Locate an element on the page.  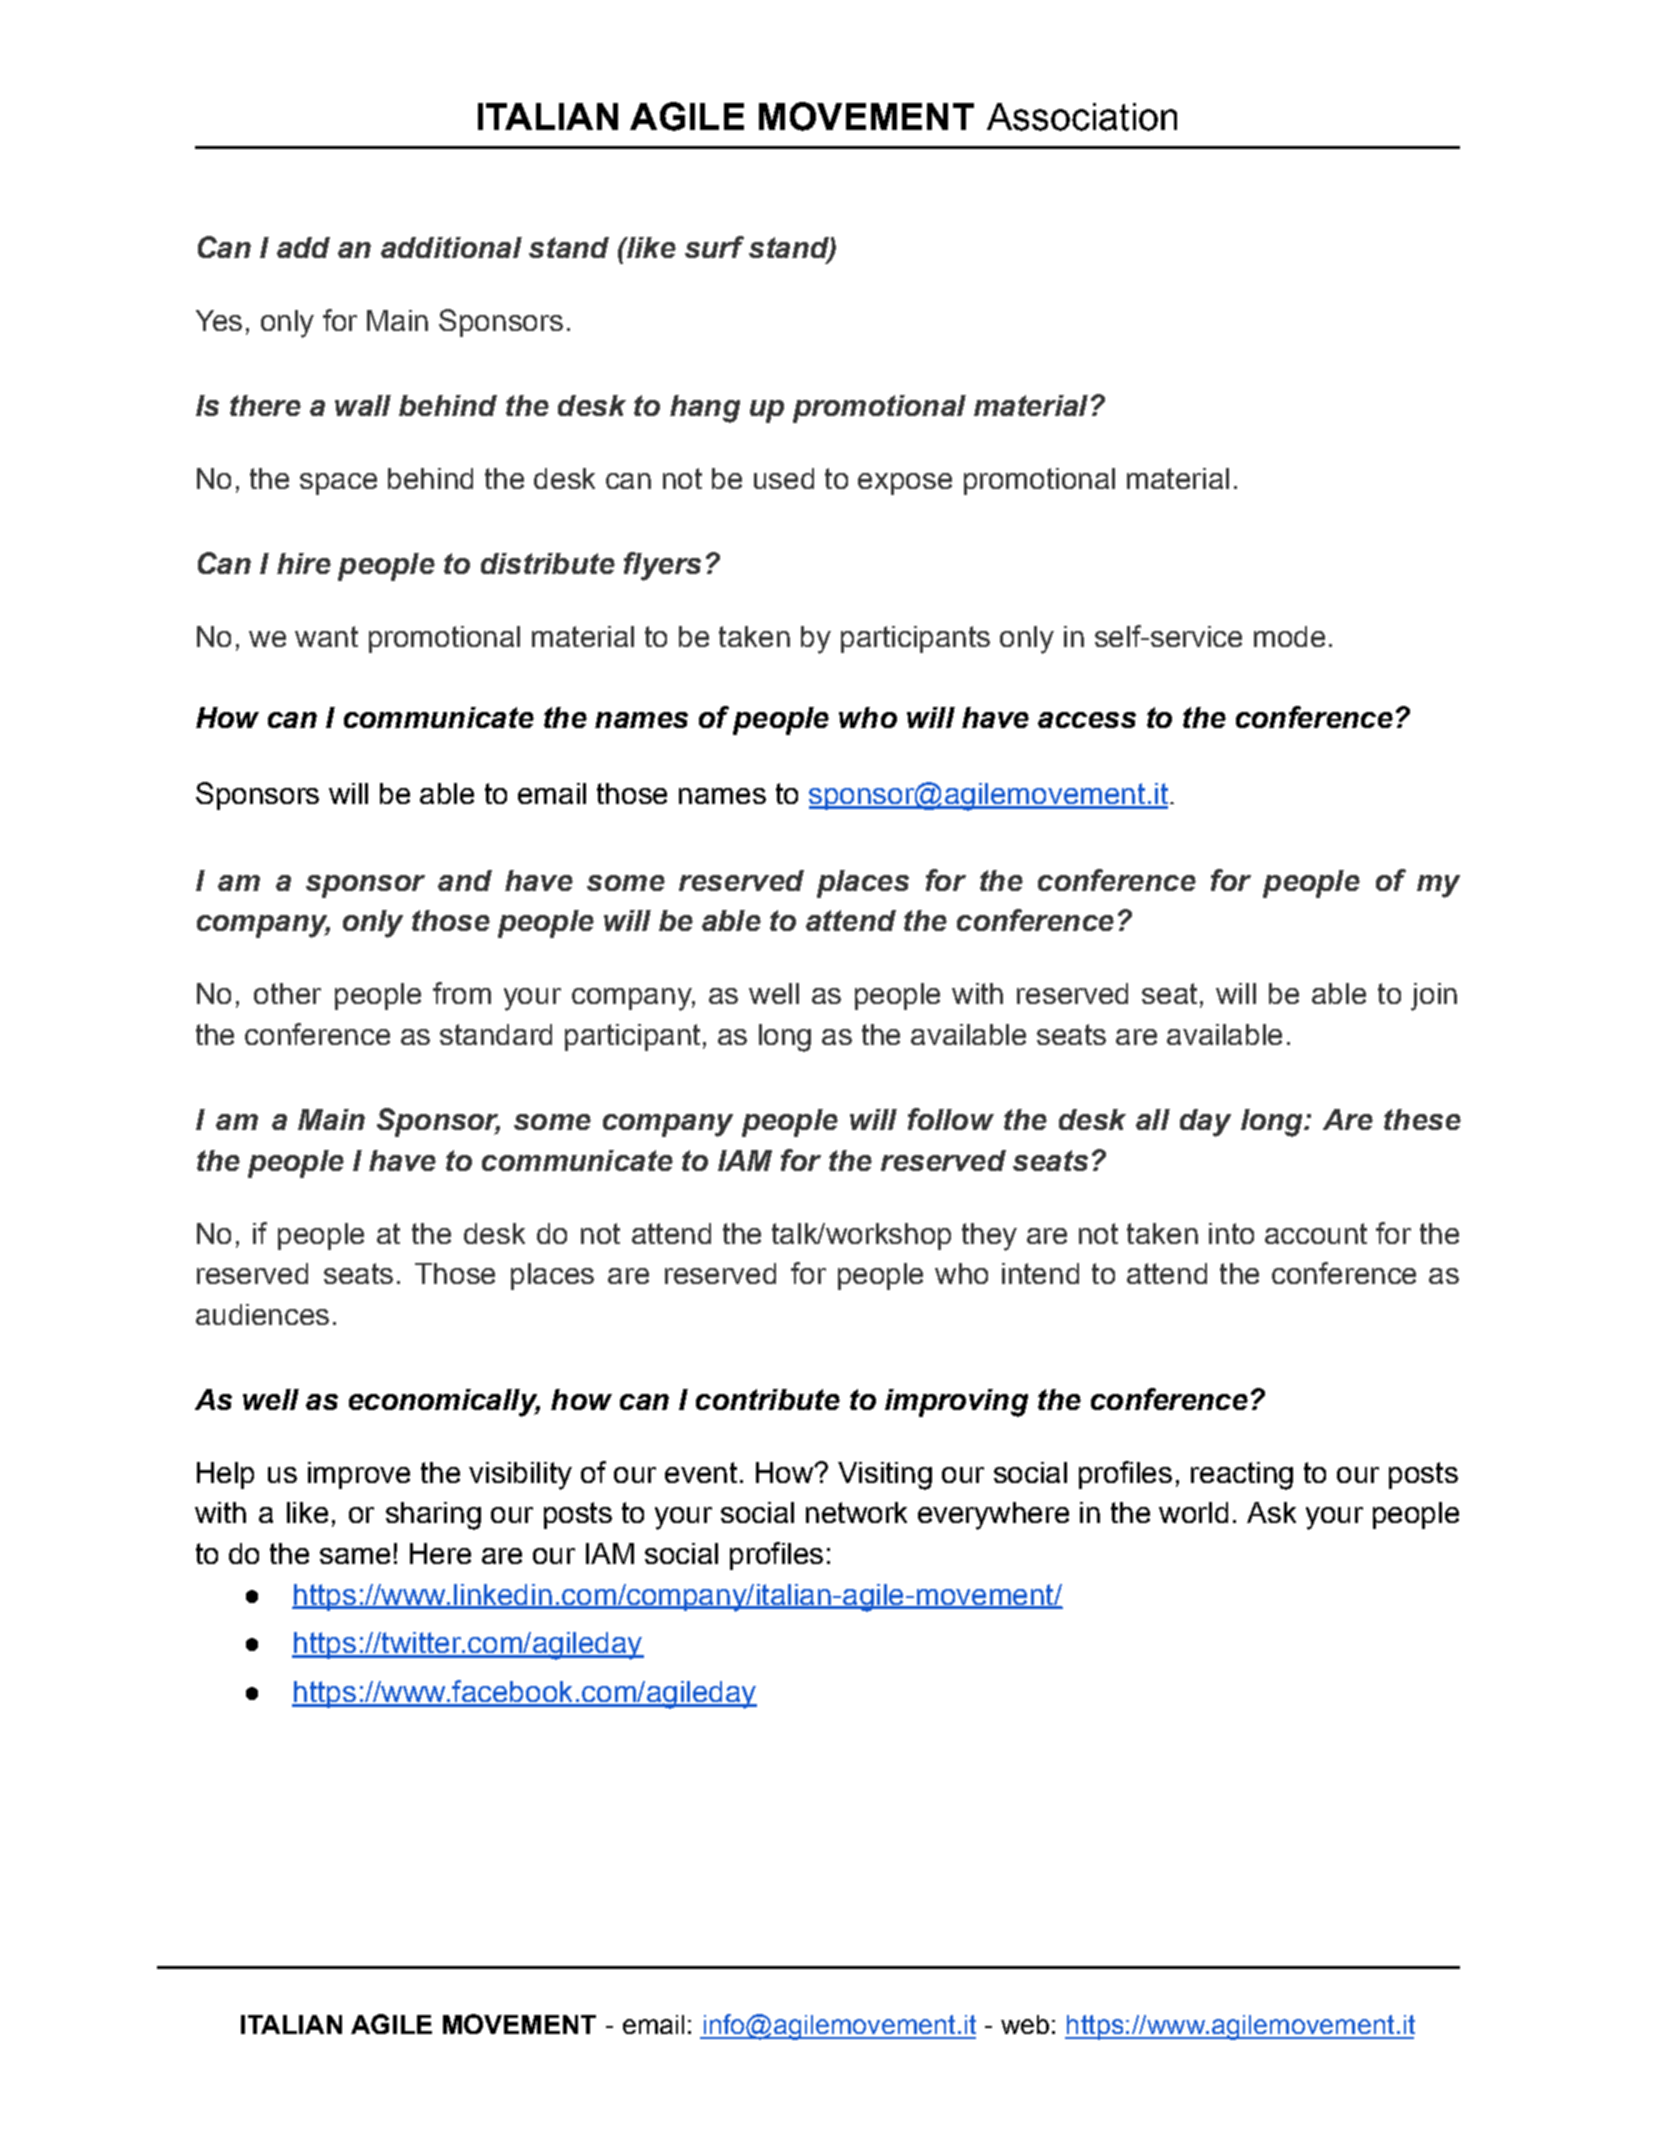
additional is located at coordinates (451, 247).
